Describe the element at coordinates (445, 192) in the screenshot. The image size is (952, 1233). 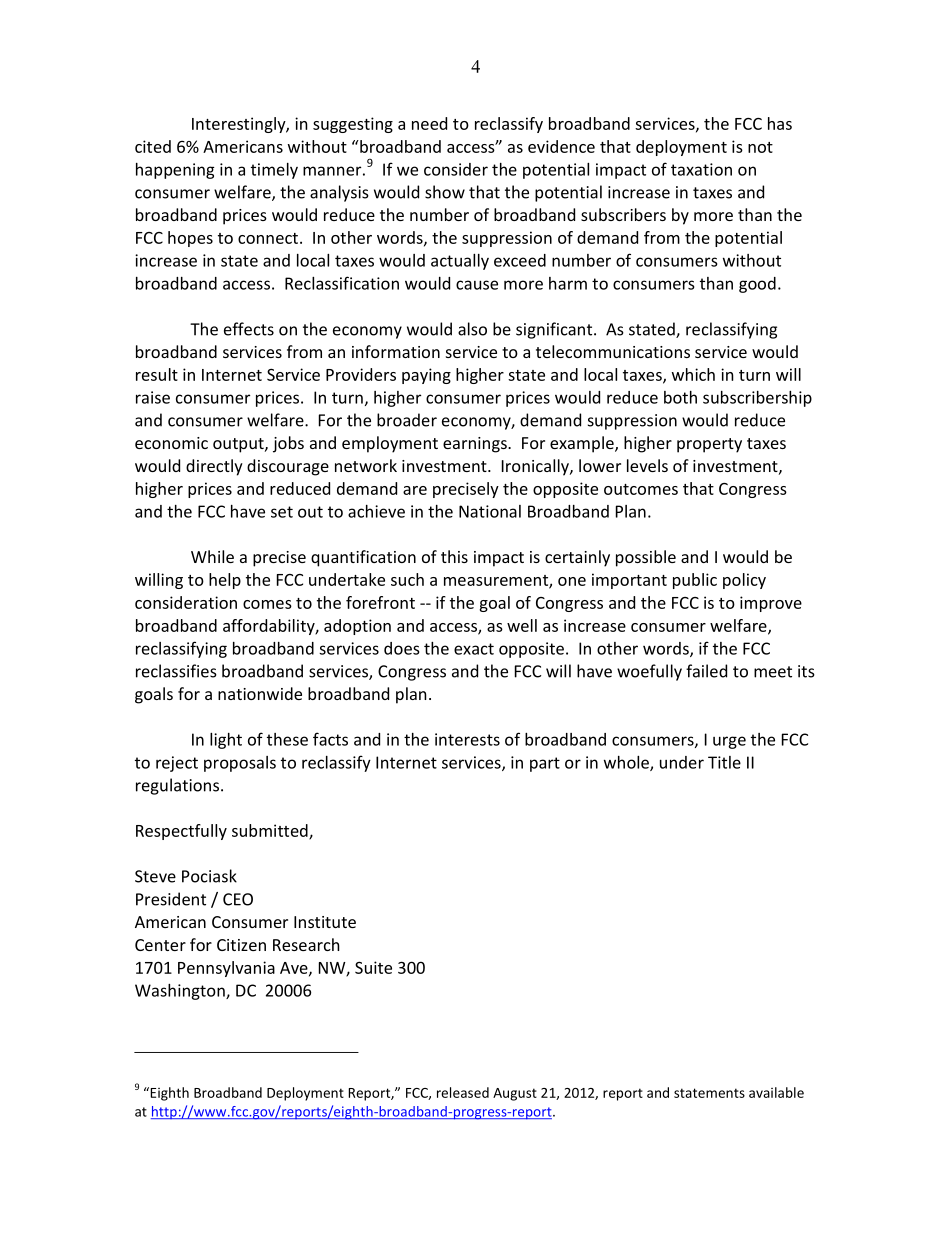
I see `show` at that location.
